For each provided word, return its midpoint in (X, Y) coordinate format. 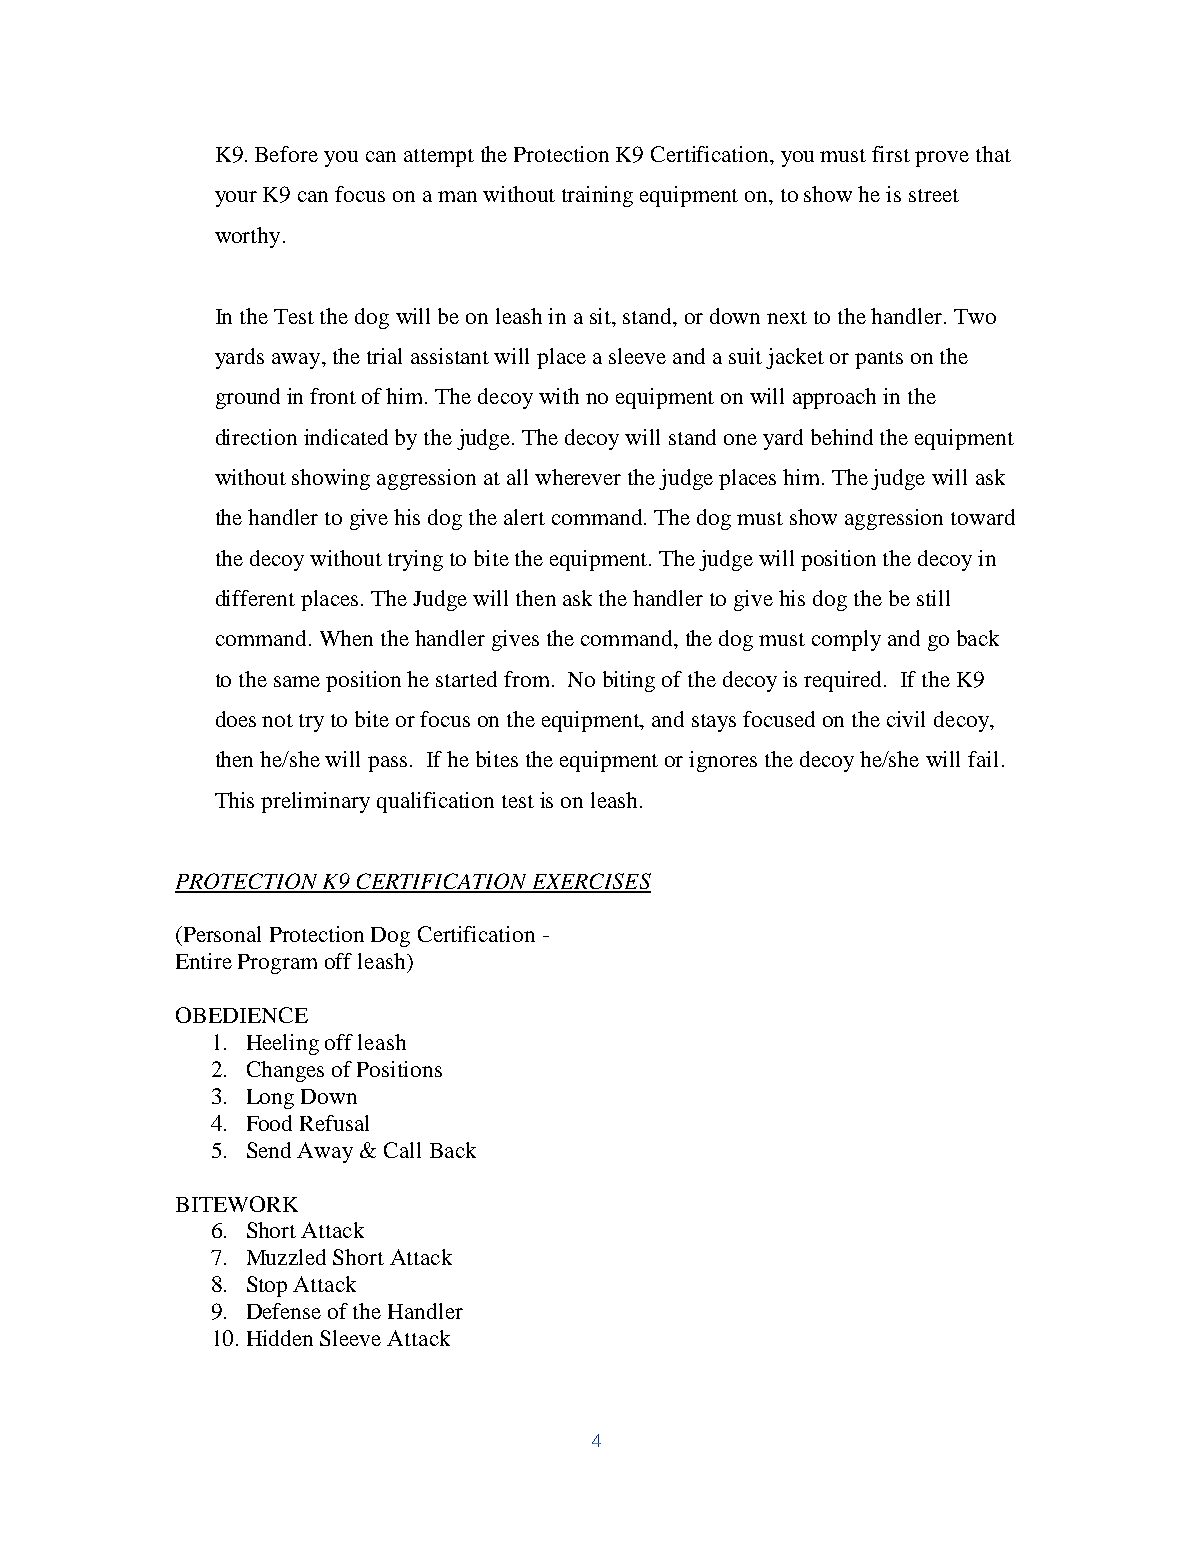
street (934, 195)
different (255, 598)
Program (277, 964)
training (597, 196)
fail (983, 759)
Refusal (334, 1123)
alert (524, 517)
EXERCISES (590, 882)
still (933, 598)
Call (402, 1150)
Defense (284, 1311)
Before (286, 154)
